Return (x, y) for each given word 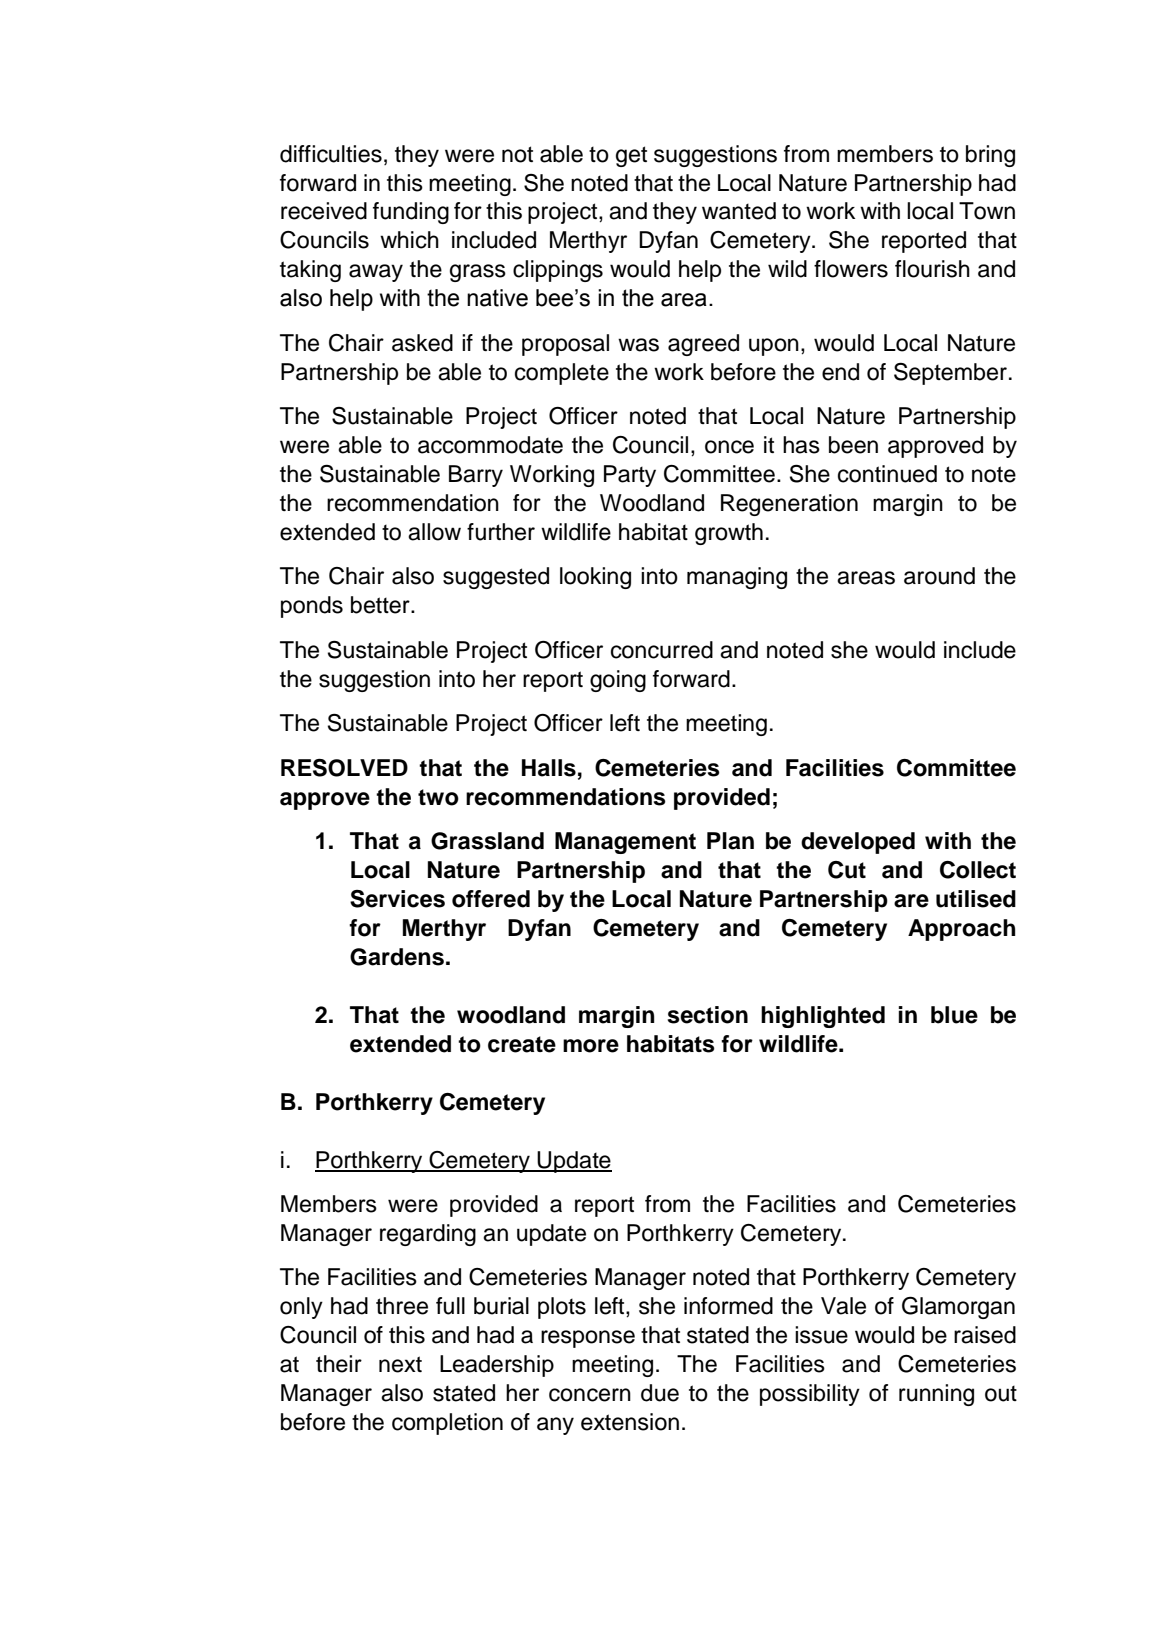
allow (434, 532)
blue (954, 1015)
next (400, 1364)
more (591, 1046)
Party (630, 476)
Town (987, 211)
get (631, 156)
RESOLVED (344, 768)
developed (858, 843)
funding (411, 213)
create (522, 1044)
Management (625, 843)
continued (887, 474)
